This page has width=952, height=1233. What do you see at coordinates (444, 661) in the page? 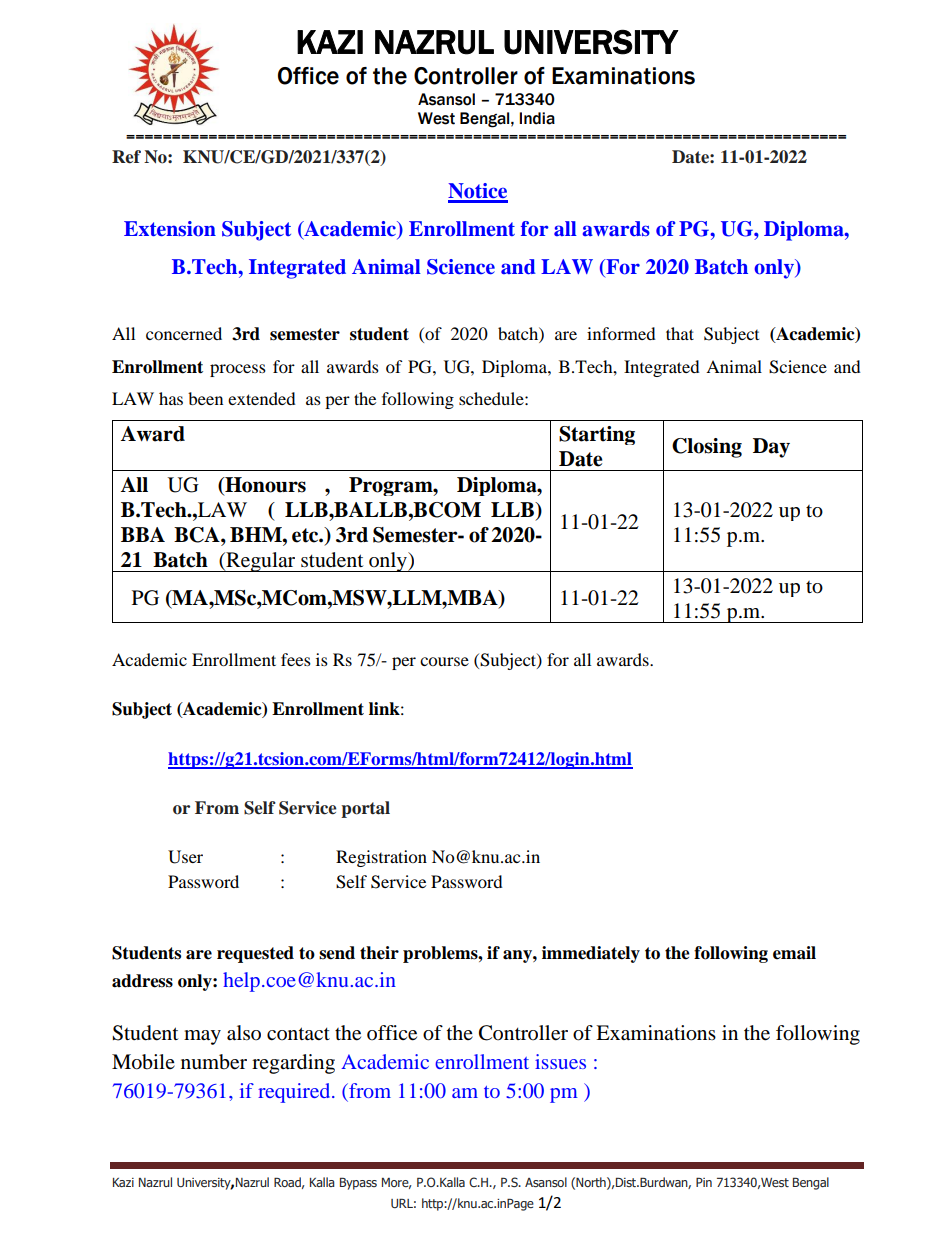
I see `course` at bounding box center [444, 661].
